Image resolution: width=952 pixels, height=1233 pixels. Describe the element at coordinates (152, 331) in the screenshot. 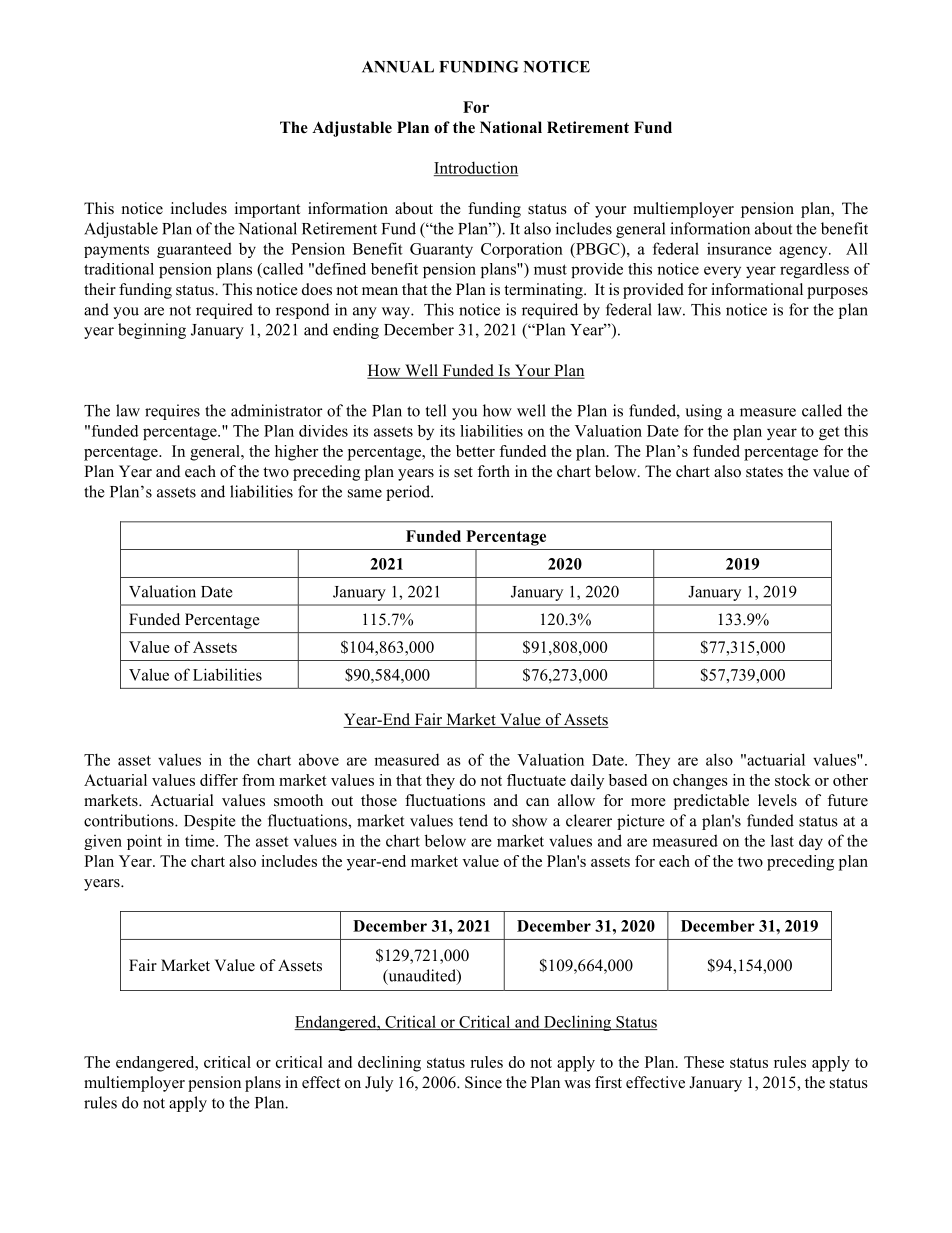

I see `beginning` at that location.
